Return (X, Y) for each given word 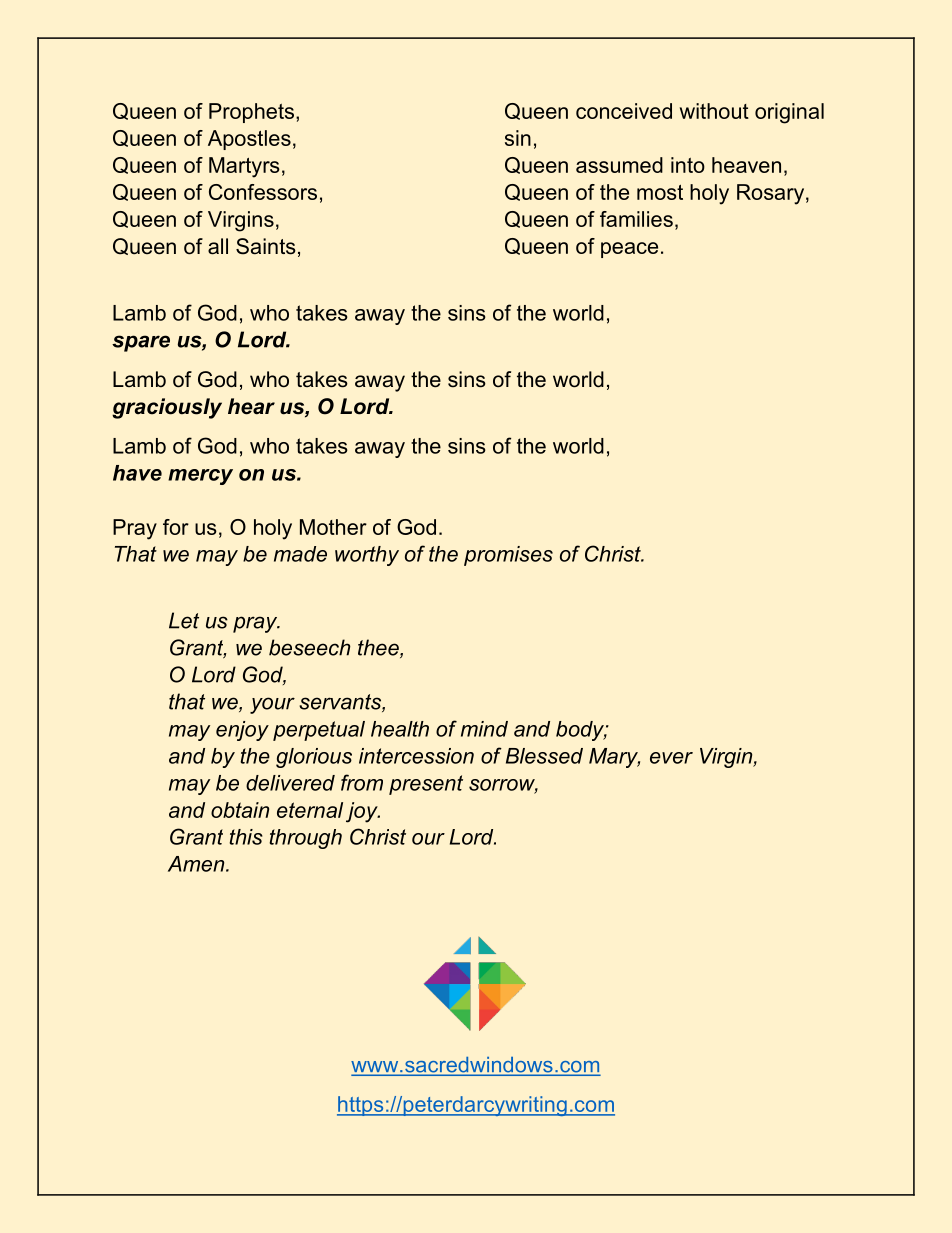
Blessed (544, 756)
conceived (624, 111)
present (426, 785)
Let (184, 620)
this (246, 837)
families (636, 219)
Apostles (249, 140)
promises (508, 556)
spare (141, 343)
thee (379, 648)
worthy (367, 556)
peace (629, 250)
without (714, 111)
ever (671, 758)
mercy (200, 477)
